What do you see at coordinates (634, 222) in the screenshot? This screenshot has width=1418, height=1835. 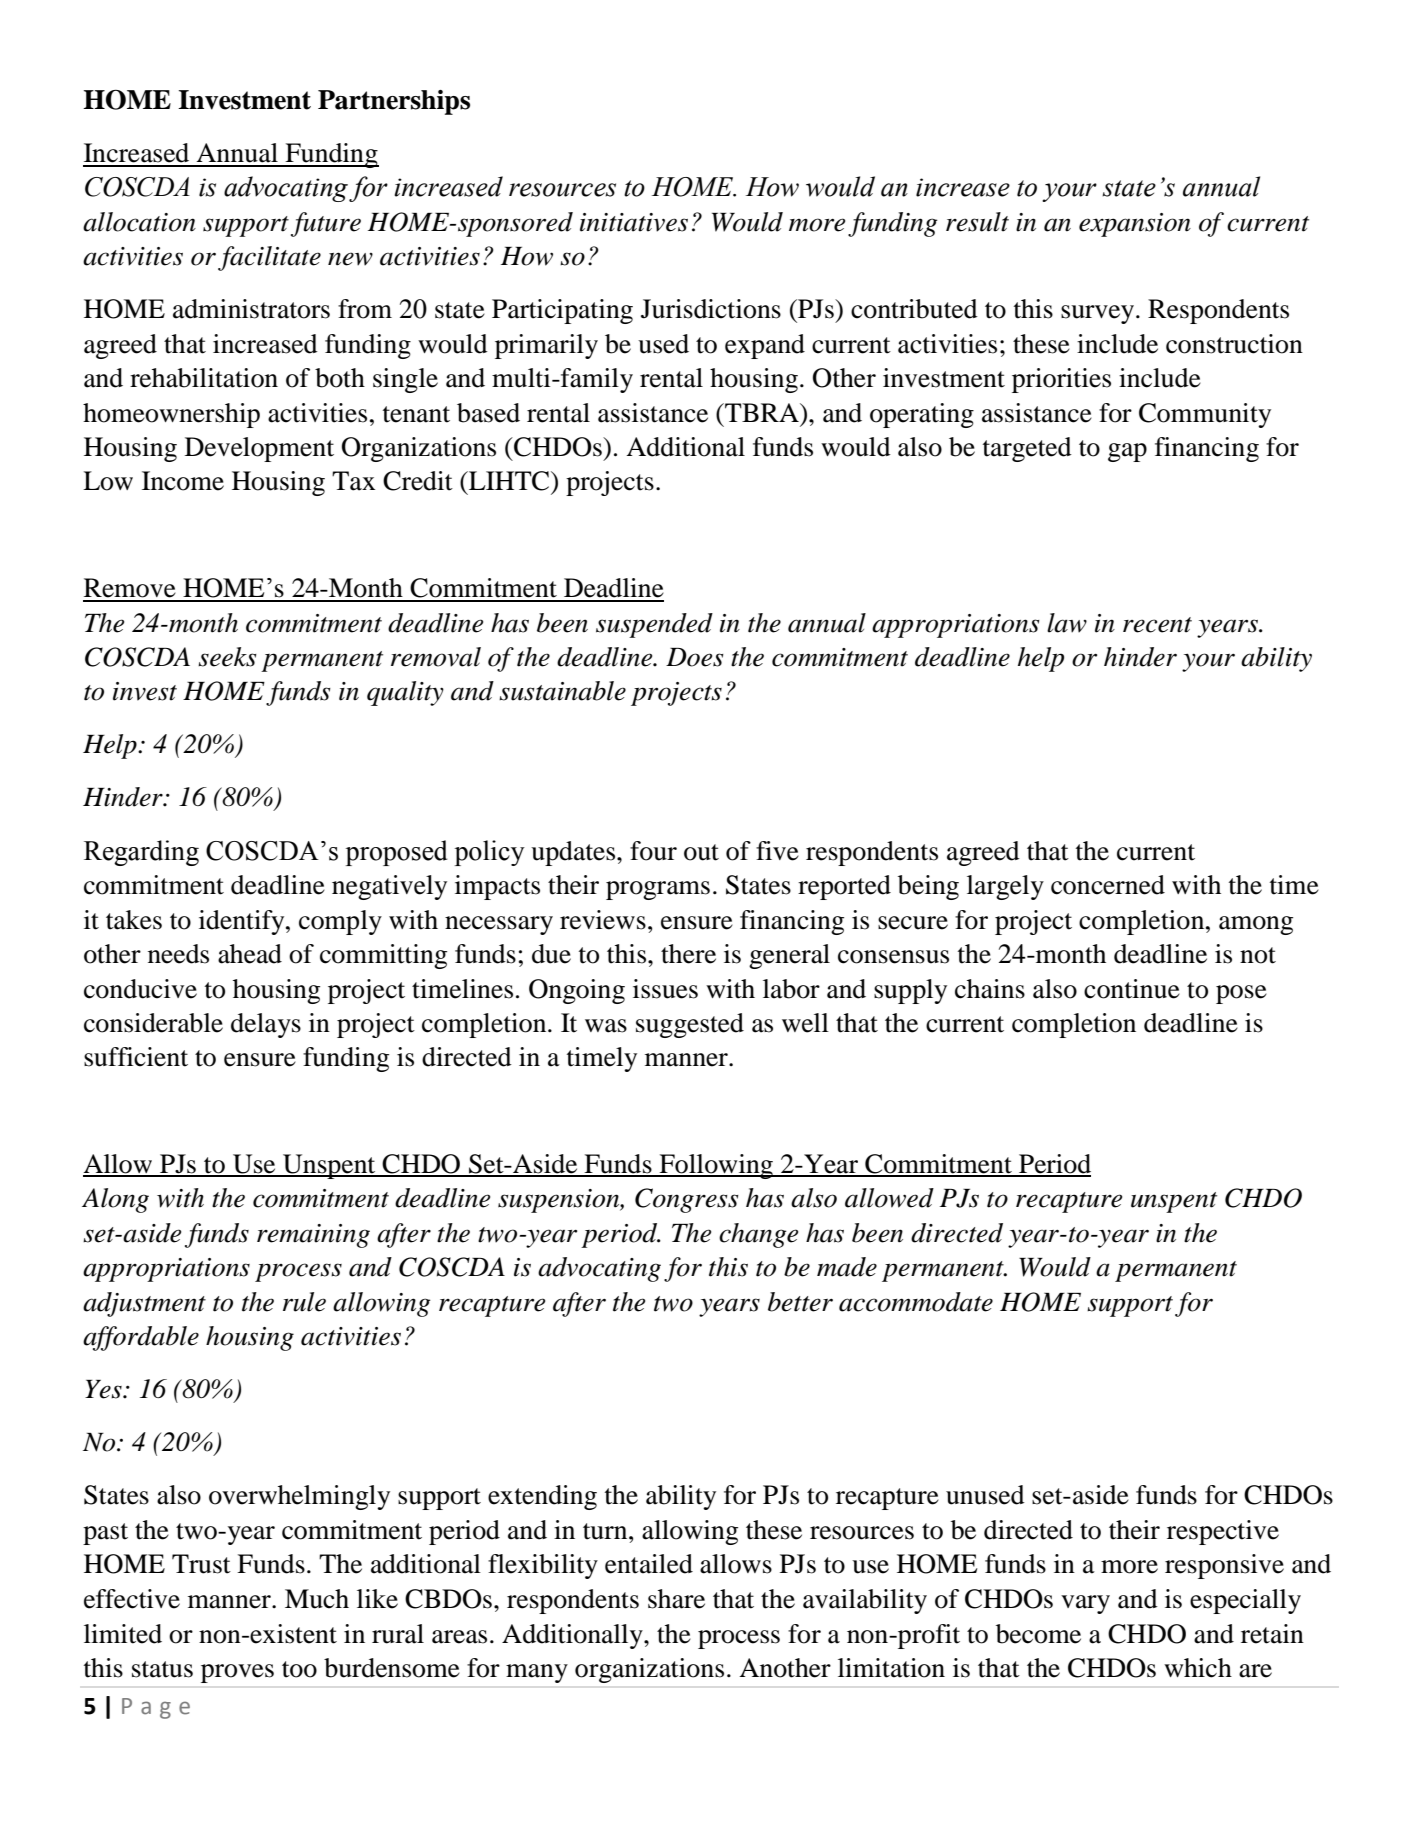 I see `initiatives` at bounding box center [634, 222].
